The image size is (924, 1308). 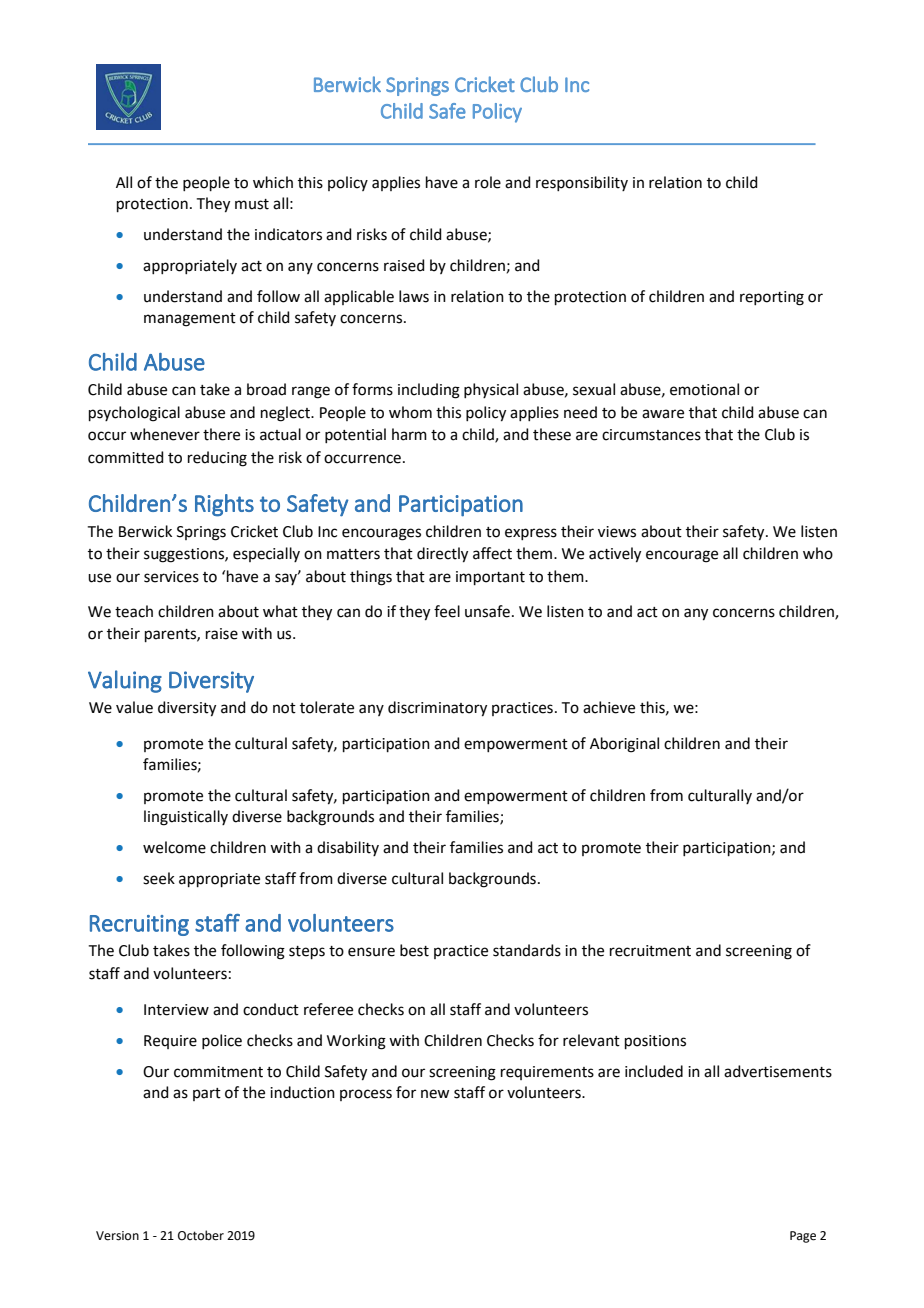 What do you see at coordinates (651, 435) in the document?
I see `circumstances` at bounding box center [651, 435].
